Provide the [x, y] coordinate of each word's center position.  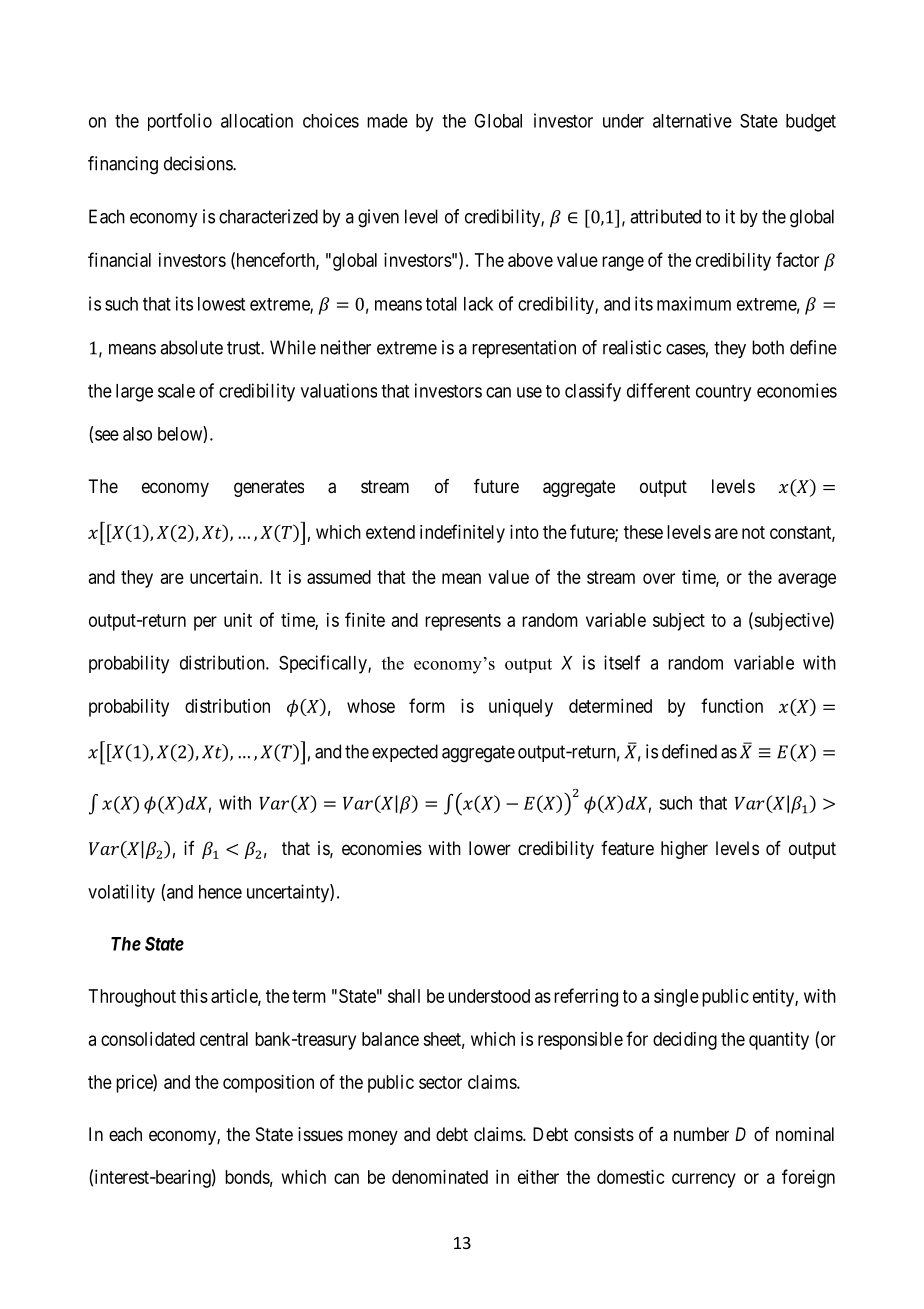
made [387, 121]
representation [524, 349]
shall [404, 996]
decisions [199, 163]
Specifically [324, 664]
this [194, 996]
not [753, 532]
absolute [191, 347]
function [732, 705]
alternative [692, 120]
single [676, 998]
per [205, 623]
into [524, 532]
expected [405, 753]
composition [268, 1084]
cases [686, 349]
